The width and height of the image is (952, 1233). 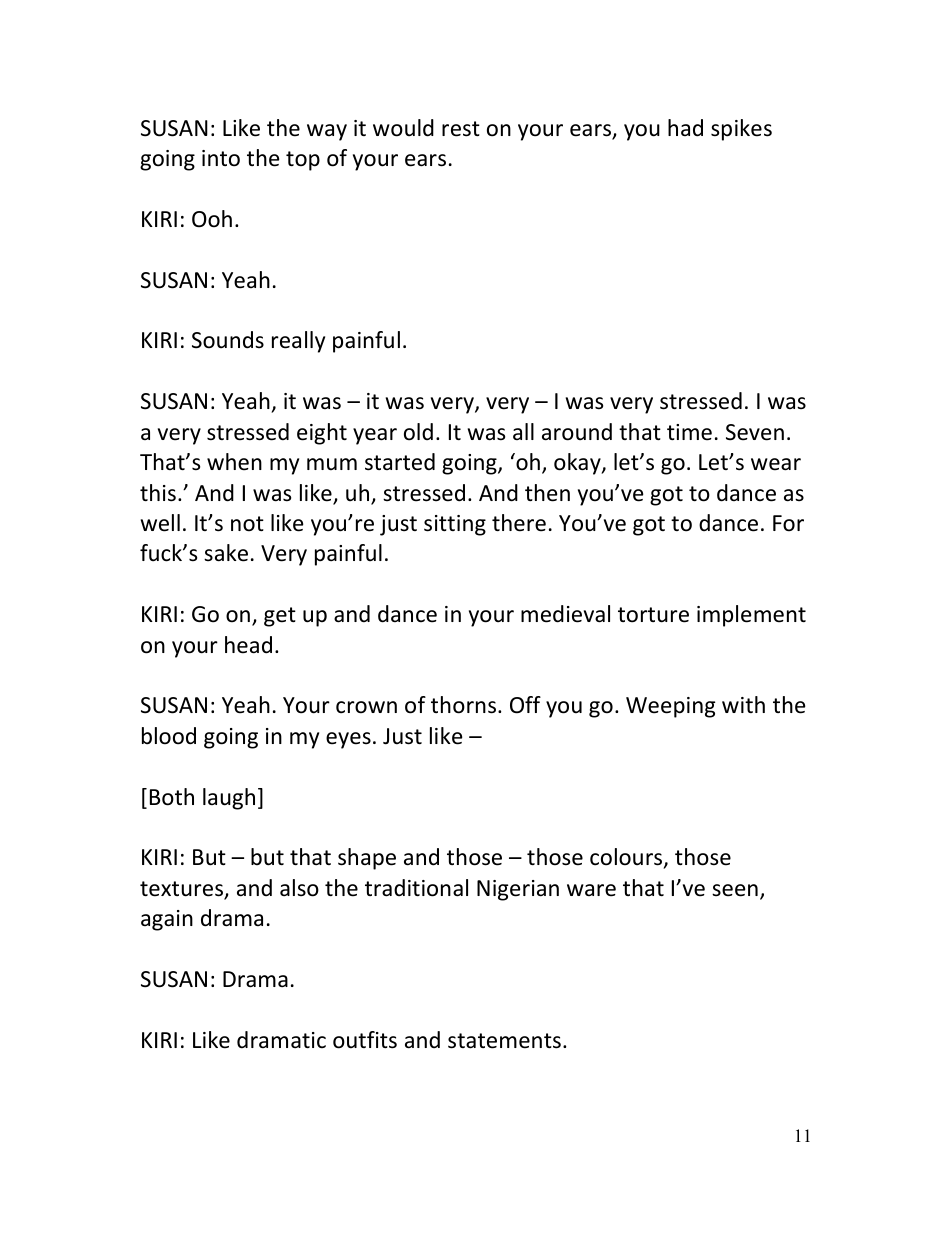 What do you see at coordinates (418, 432) in the image?
I see `old` at bounding box center [418, 432].
